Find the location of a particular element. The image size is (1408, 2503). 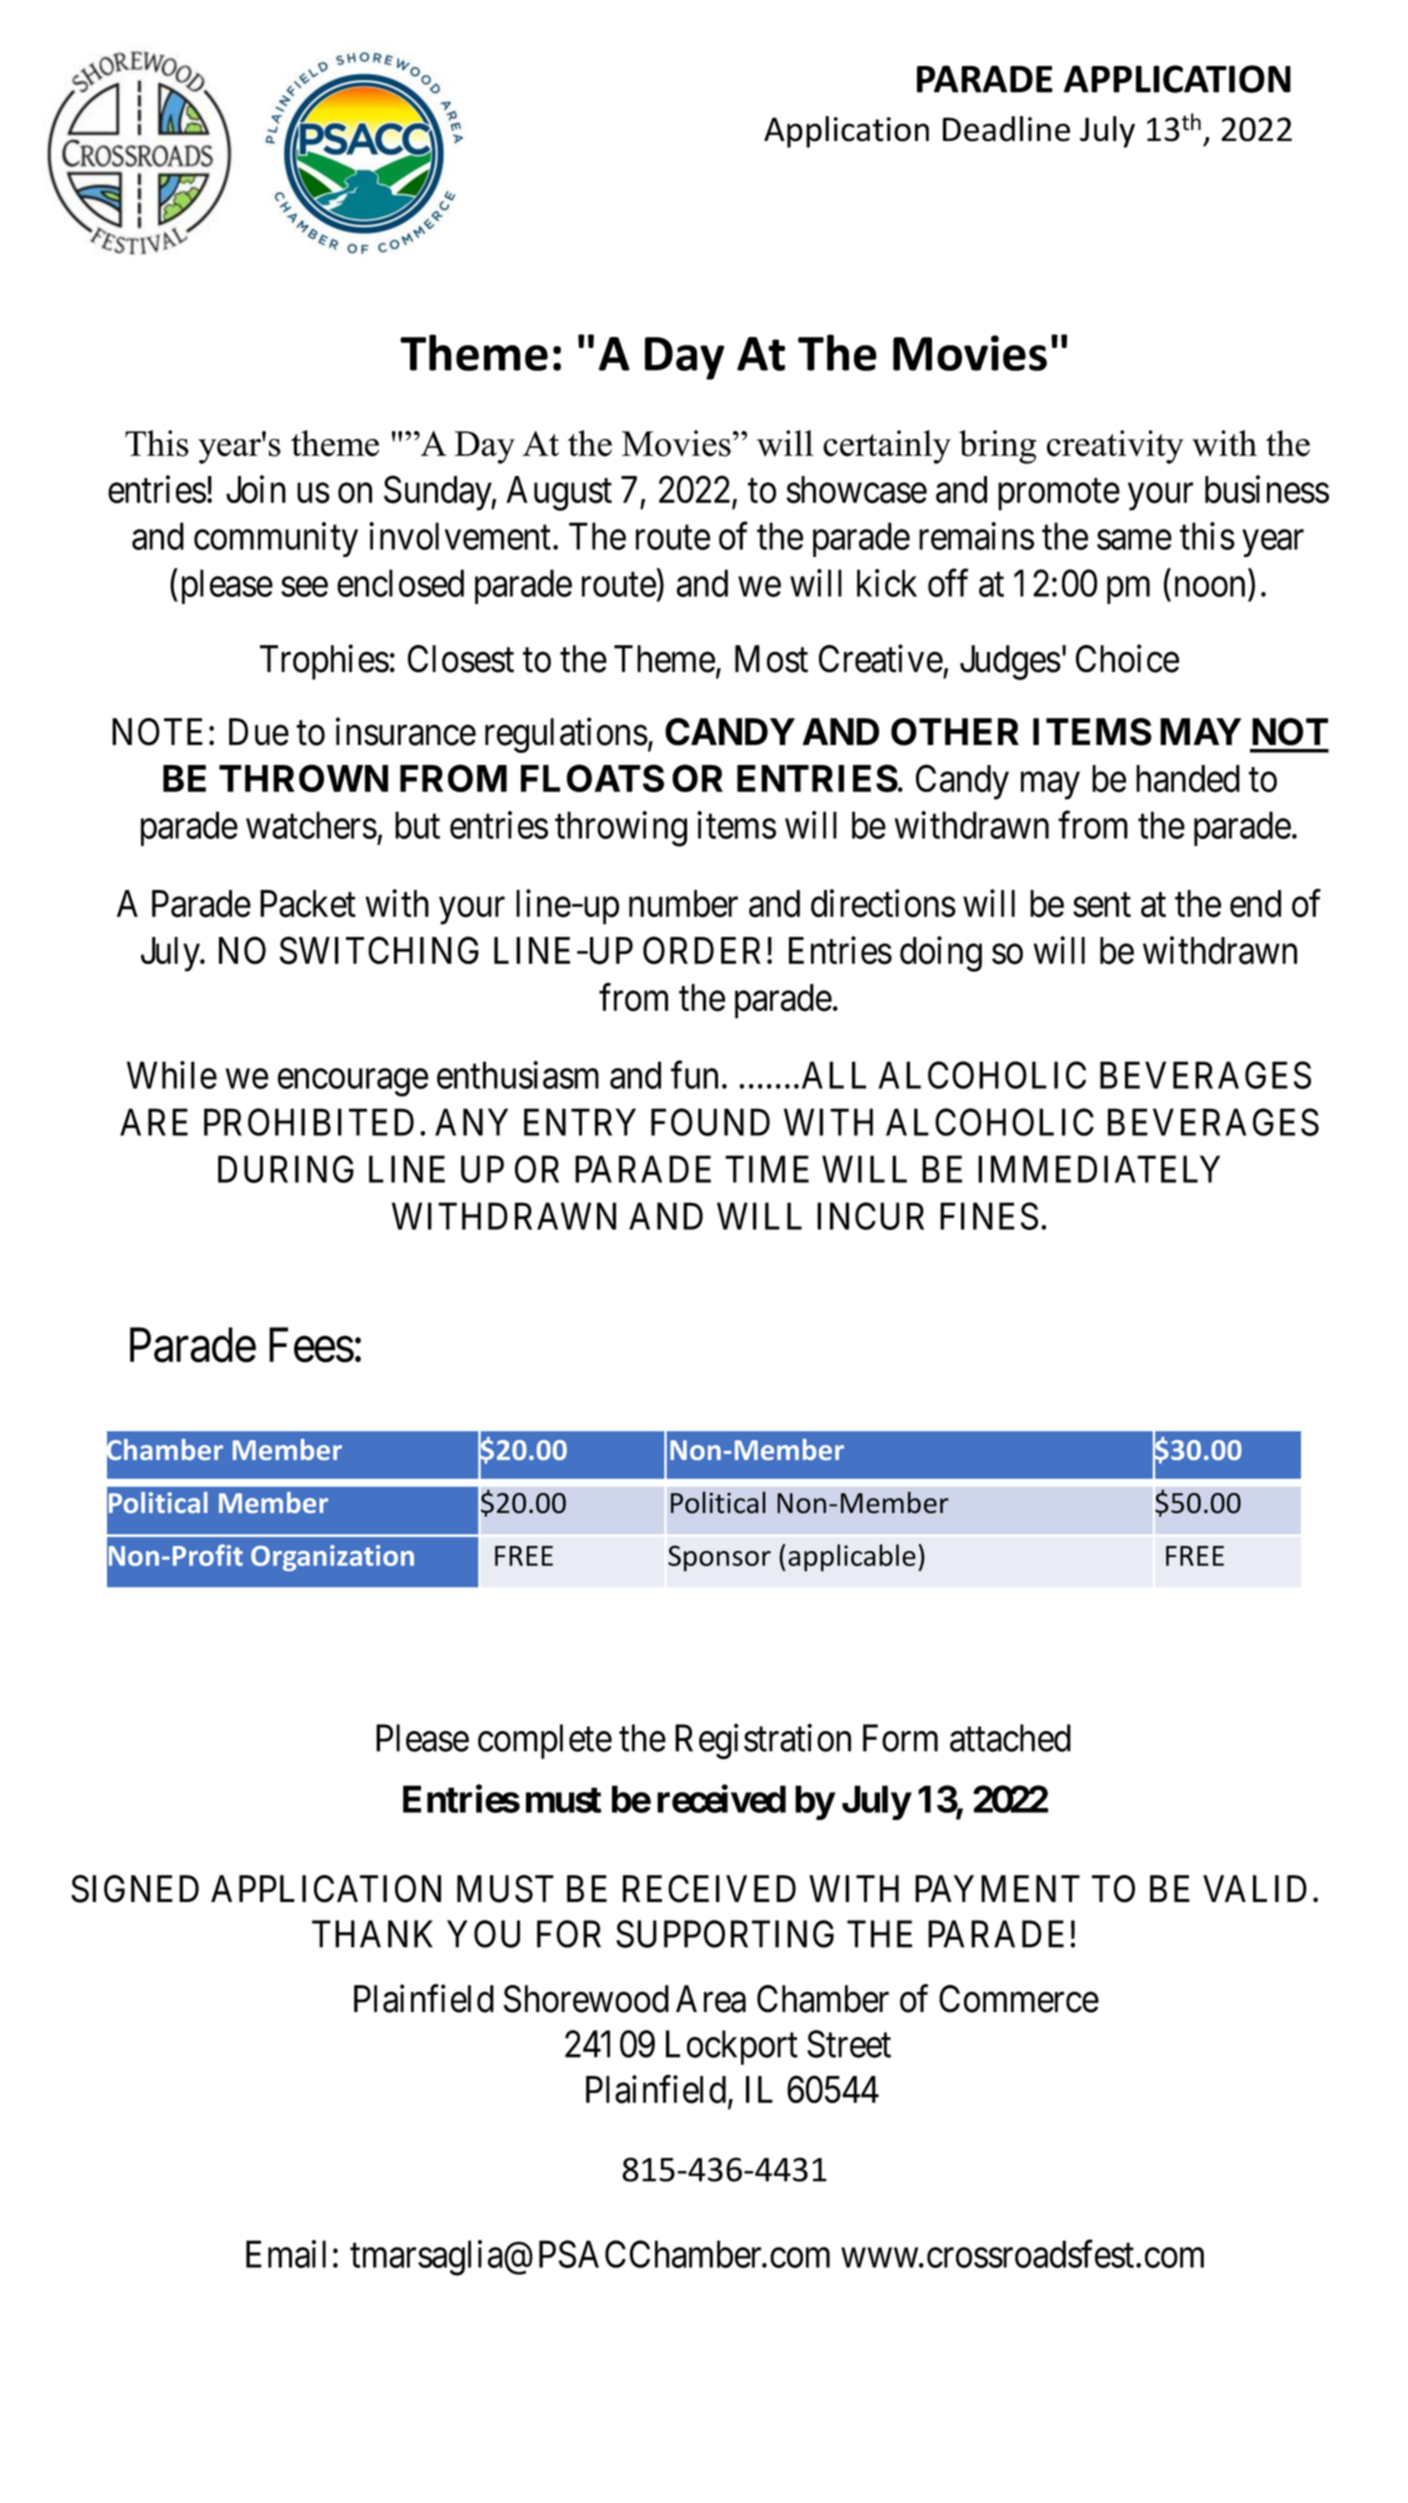

Street is located at coordinates (849, 2044).
